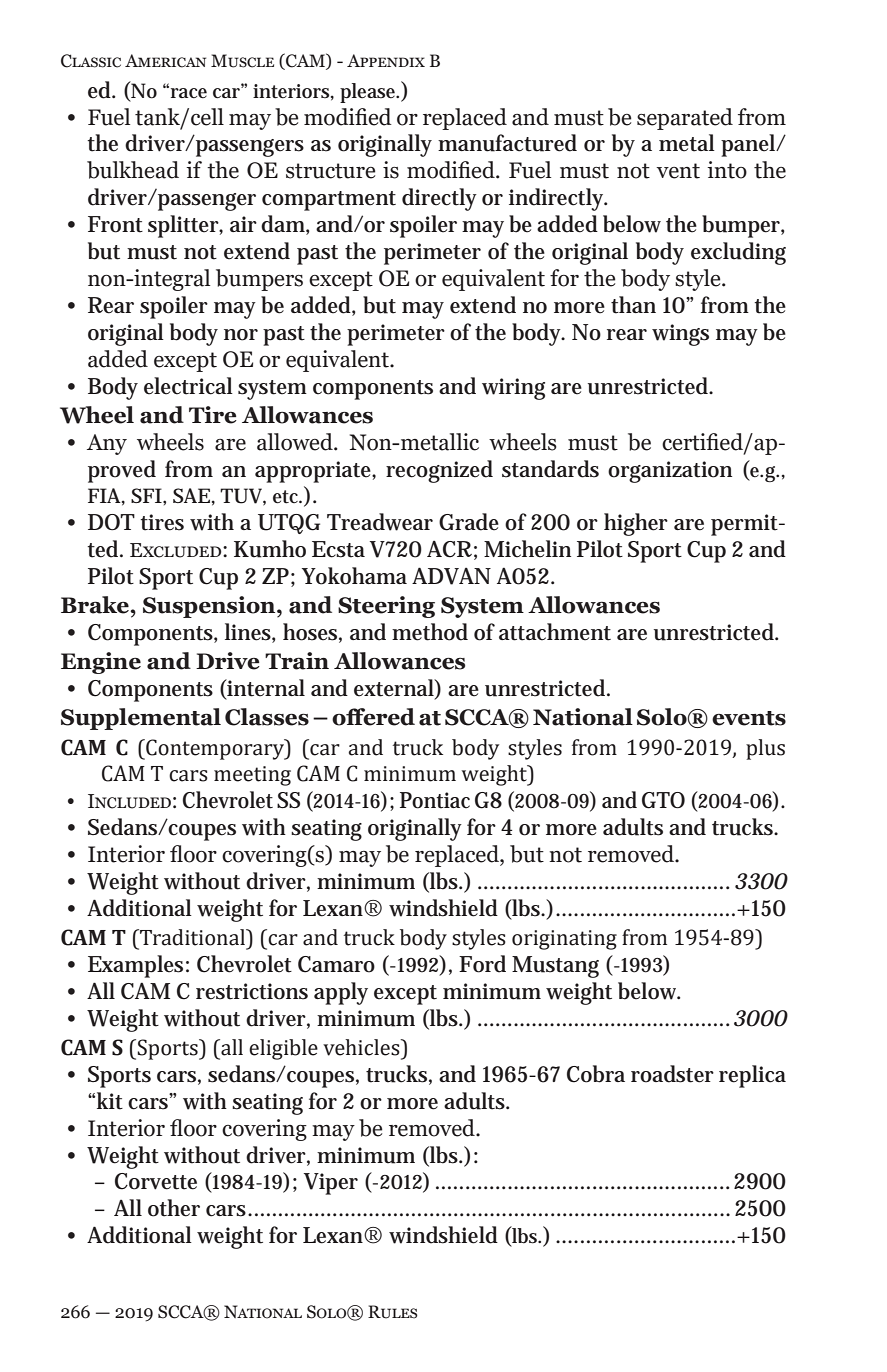 The image size is (887, 1372). I want to click on Examples, so click(135, 966).
